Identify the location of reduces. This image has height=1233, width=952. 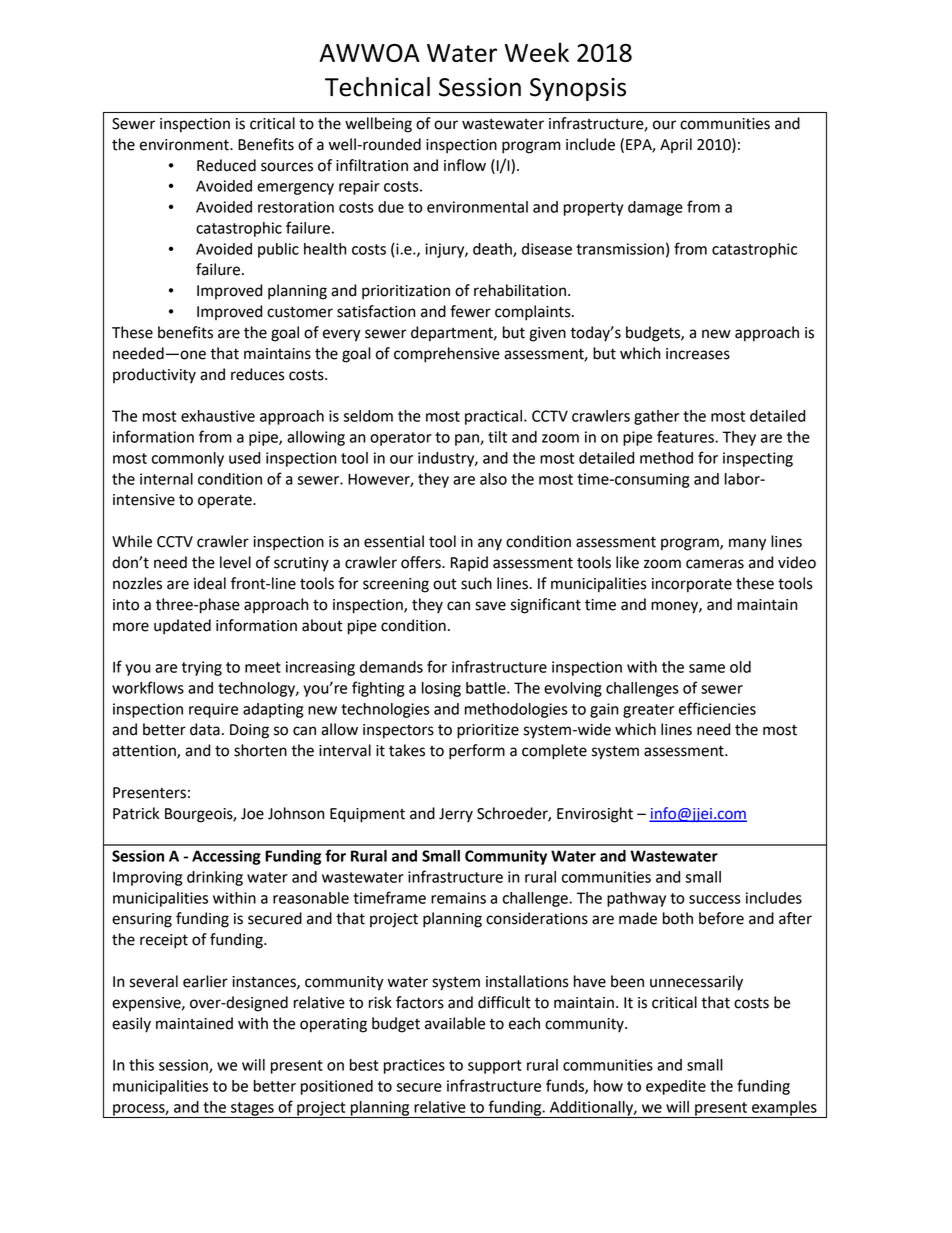
(258, 374).
